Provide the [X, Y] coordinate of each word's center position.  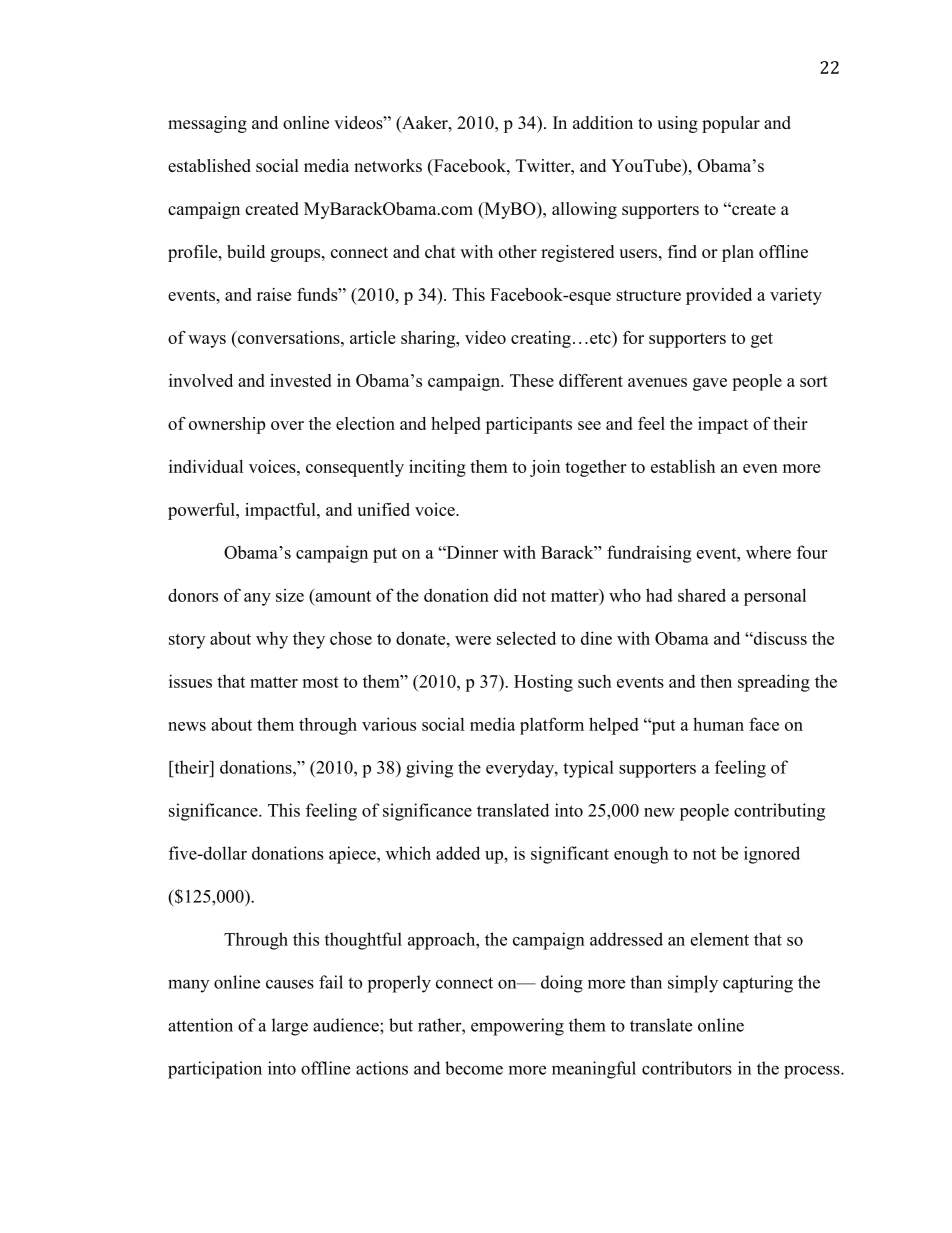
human [718, 724]
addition [603, 122]
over [287, 425]
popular [731, 124]
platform [552, 726]
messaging [207, 124]
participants [529, 425]
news [187, 726]
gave [710, 384]
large [290, 1027]
